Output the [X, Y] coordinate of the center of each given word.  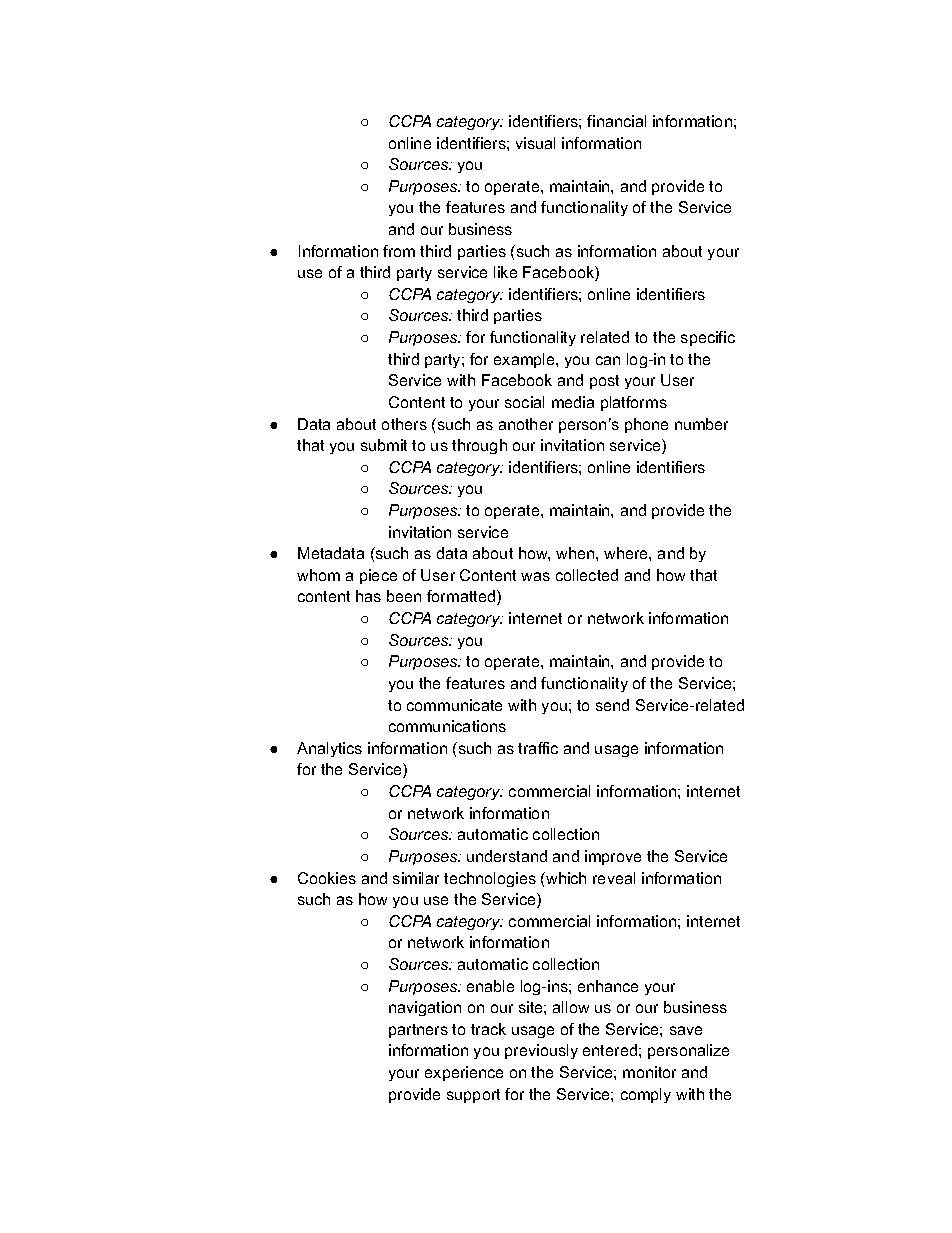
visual [535, 143]
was [535, 576]
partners [418, 1031]
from [399, 251]
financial [616, 121]
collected [587, 575]
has [368, 596]
